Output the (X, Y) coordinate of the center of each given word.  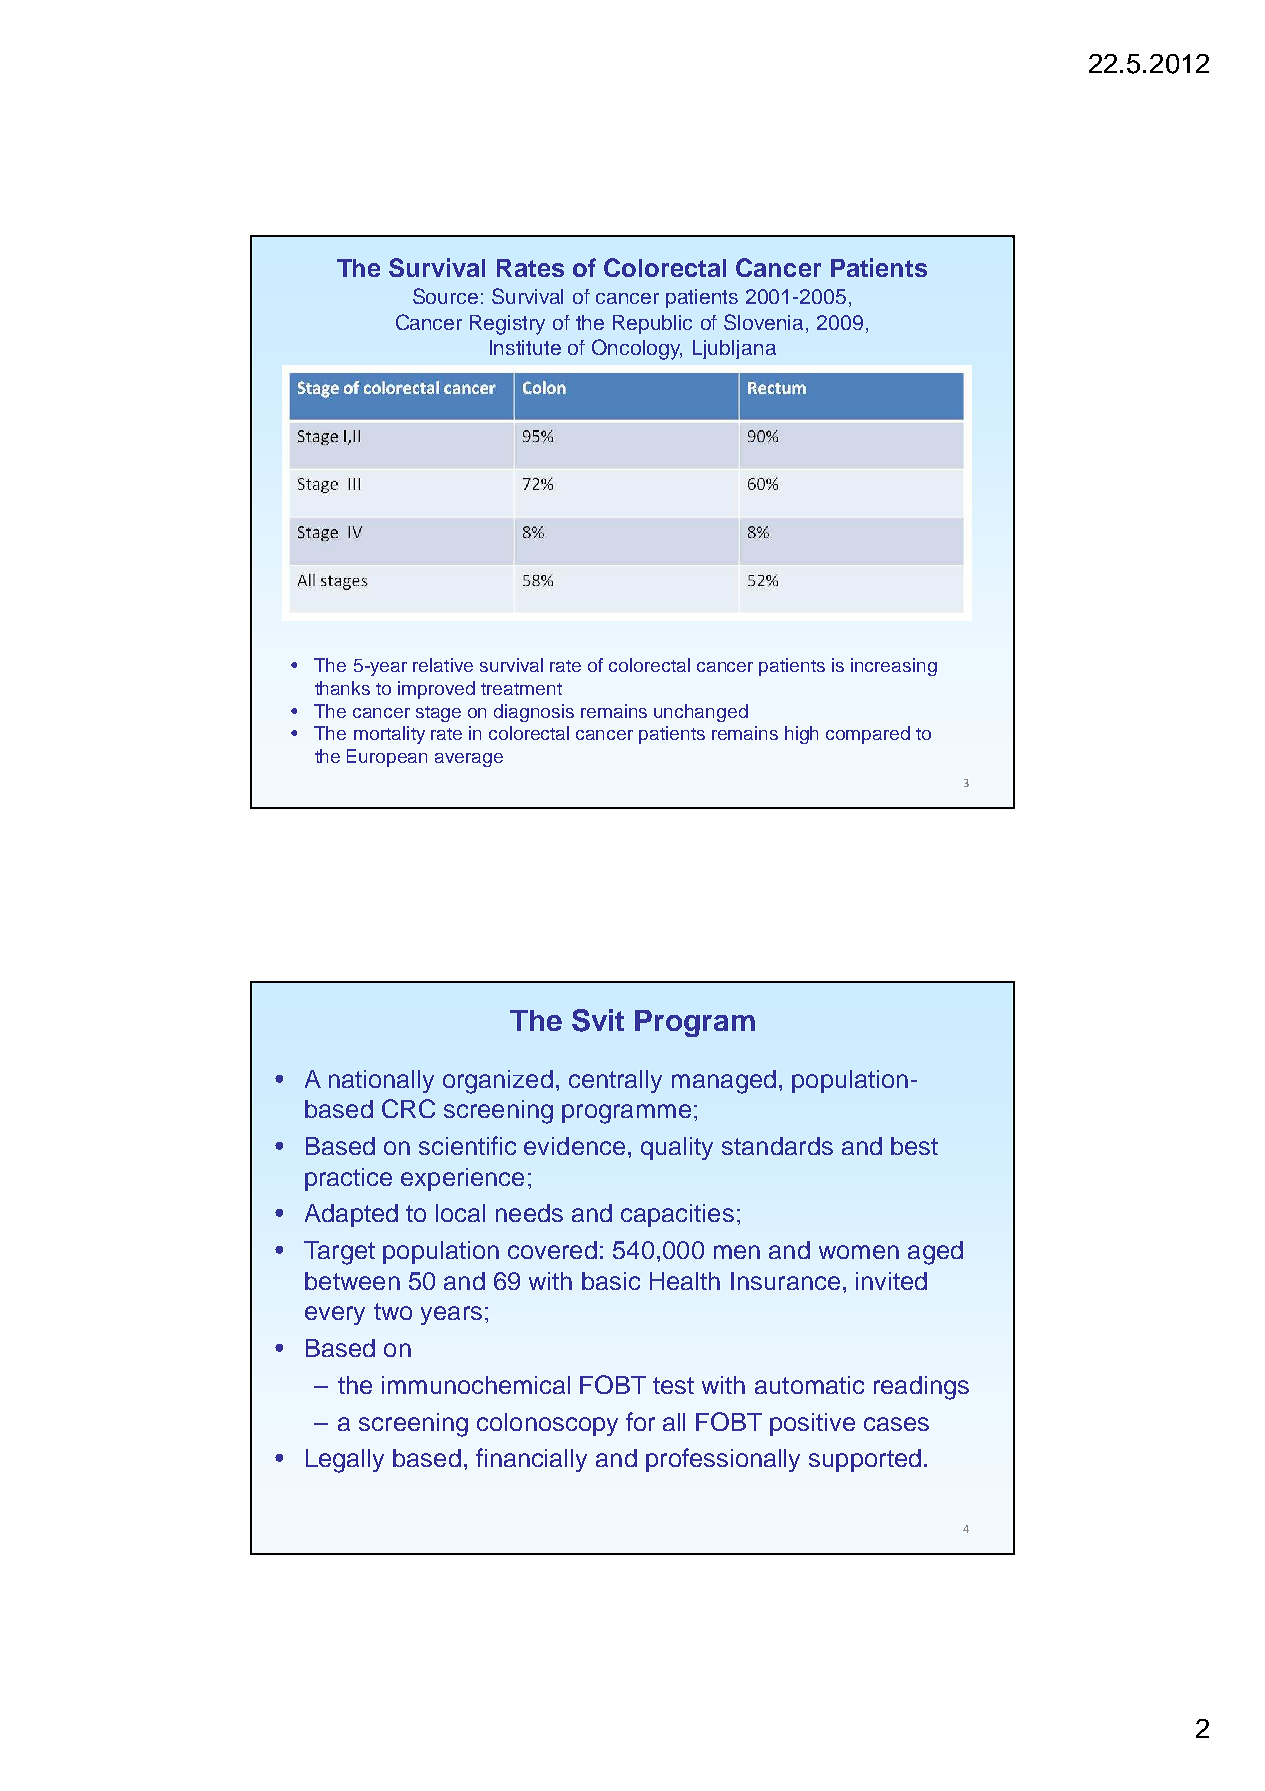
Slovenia (765, 322)
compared (868, 735)
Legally (345, 1461)
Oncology (637, 349)
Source (445, 296)
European (387, 758)
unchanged (701, 713)
